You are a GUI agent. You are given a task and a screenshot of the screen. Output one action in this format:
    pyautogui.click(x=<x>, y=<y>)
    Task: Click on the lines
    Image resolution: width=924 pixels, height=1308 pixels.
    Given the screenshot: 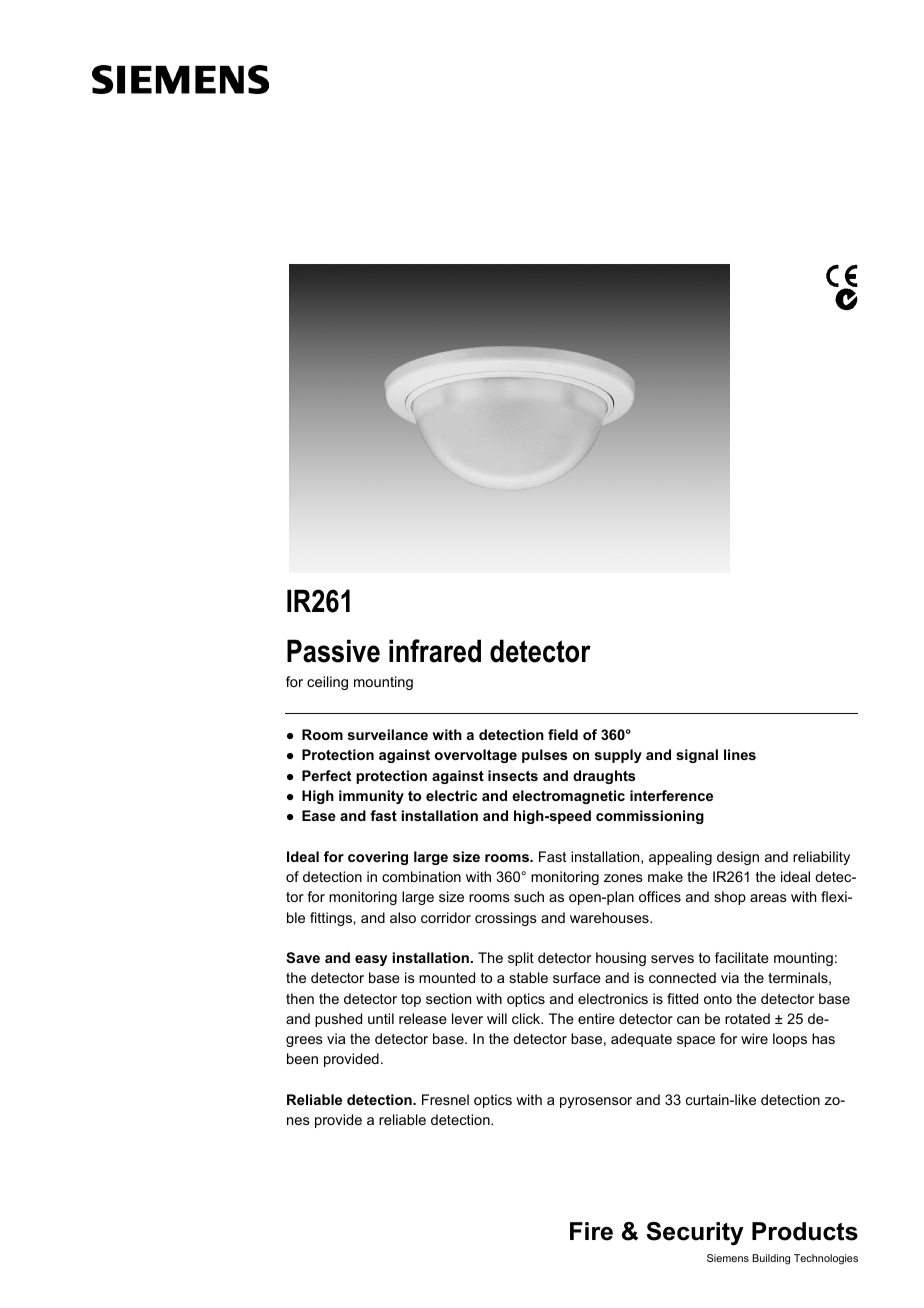 What is the action you would take?
    pyautogui.click(x=740, y=754)
